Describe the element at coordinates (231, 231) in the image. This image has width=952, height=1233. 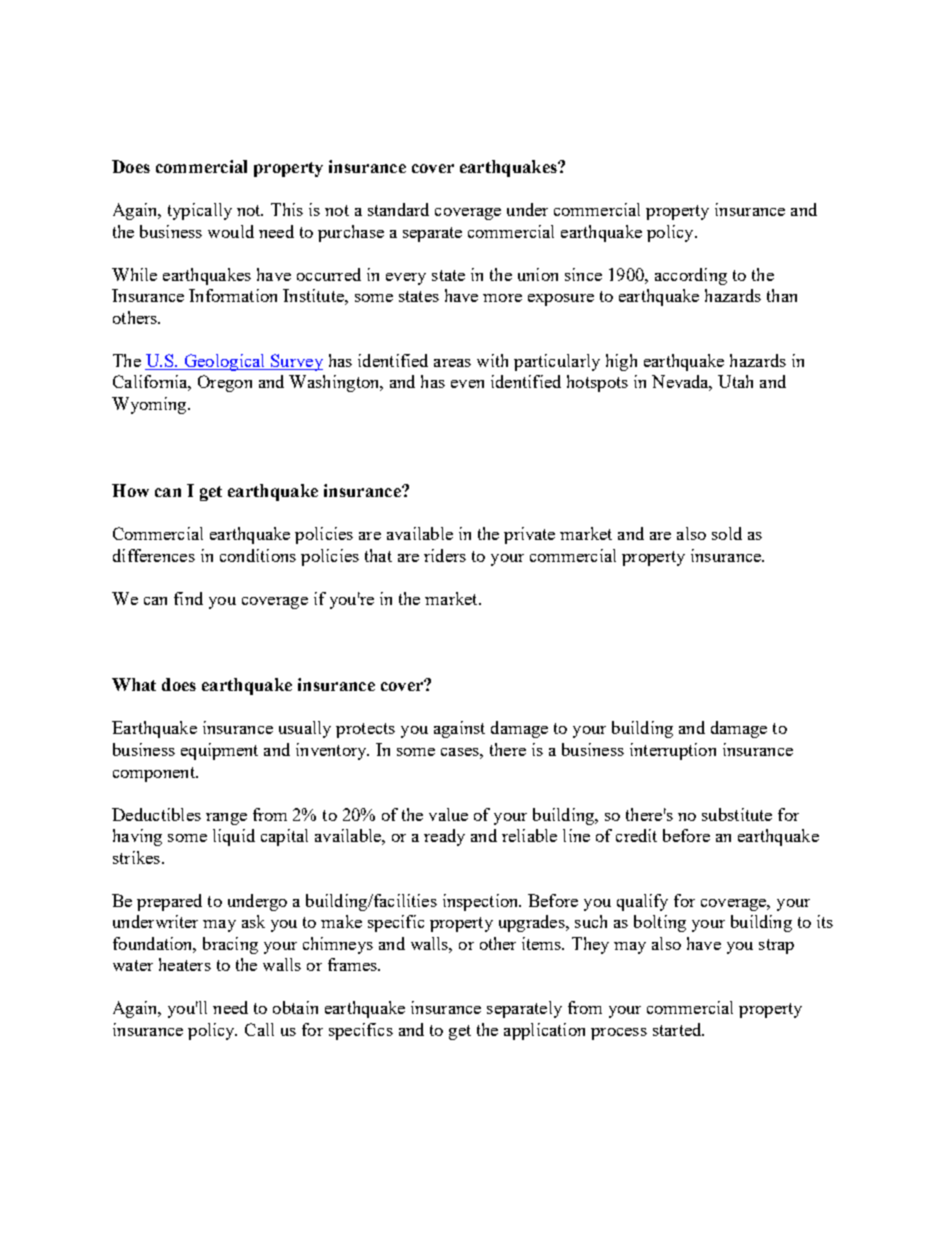
I see `would` at that location.
